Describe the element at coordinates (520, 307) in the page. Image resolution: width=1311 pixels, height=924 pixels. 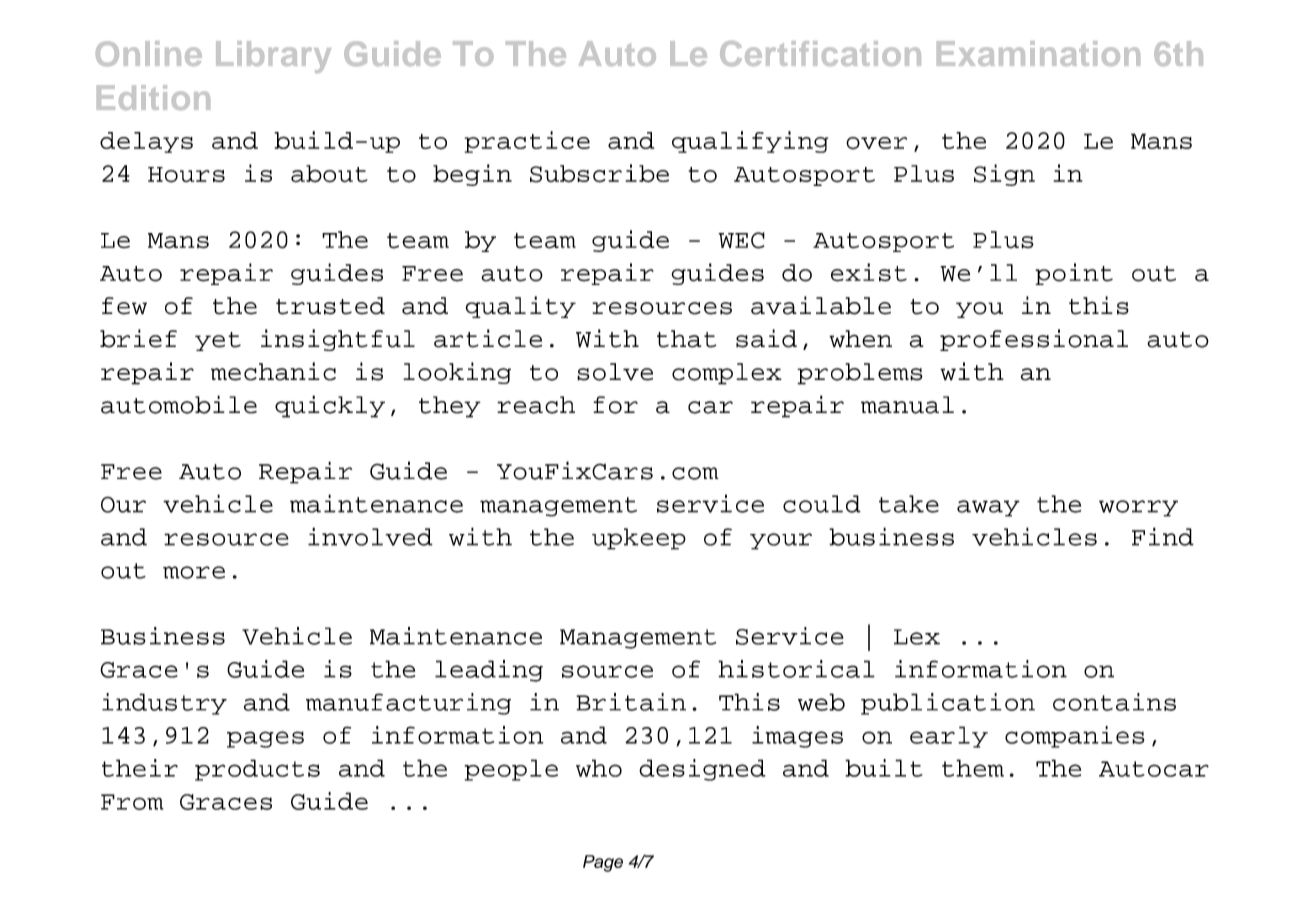
I see `quality` at that location.
